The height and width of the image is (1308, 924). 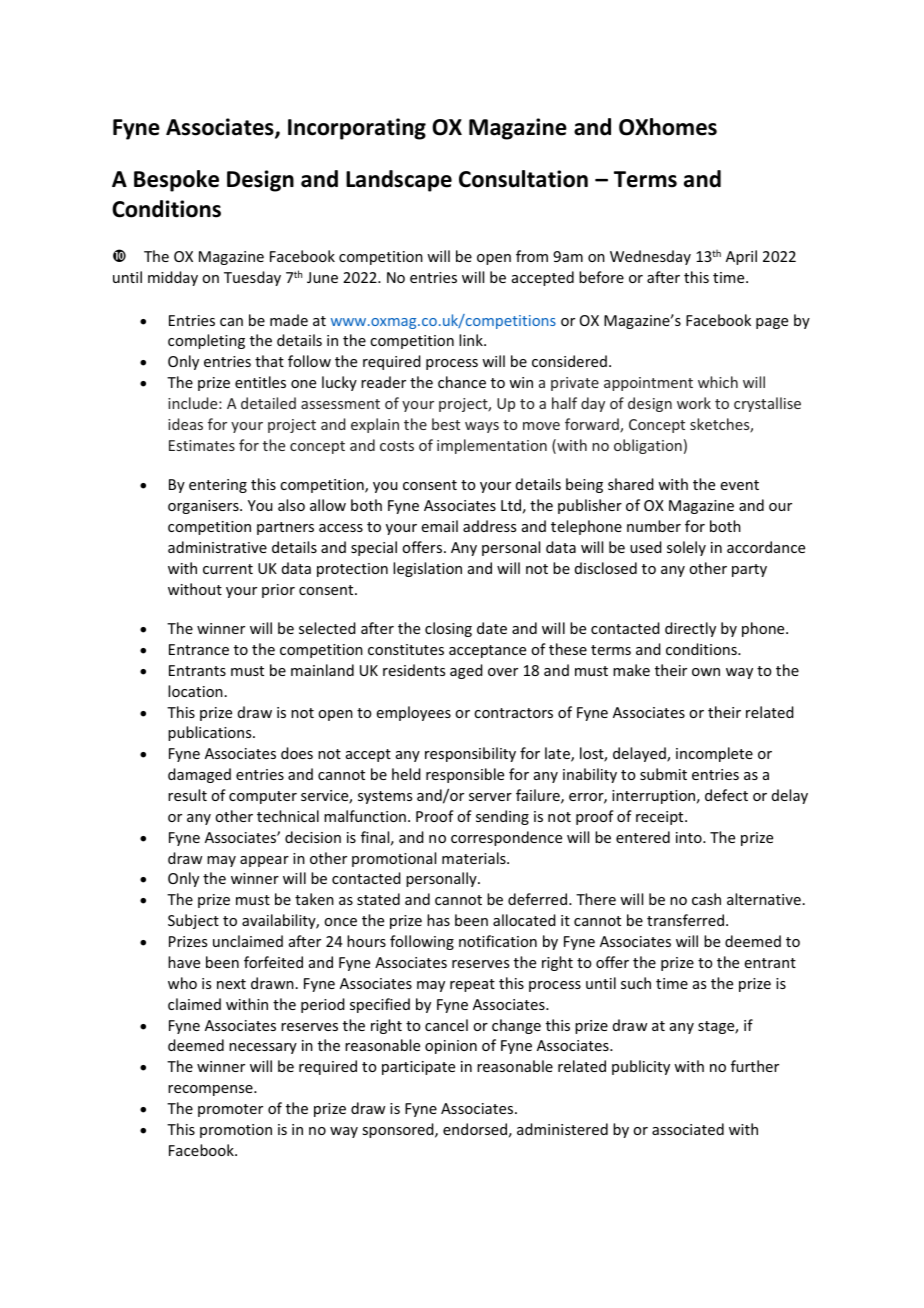 What do you see at coordinates (230, 1110) in the image?
I see `promoter` at bounding box center [230, 1110].
